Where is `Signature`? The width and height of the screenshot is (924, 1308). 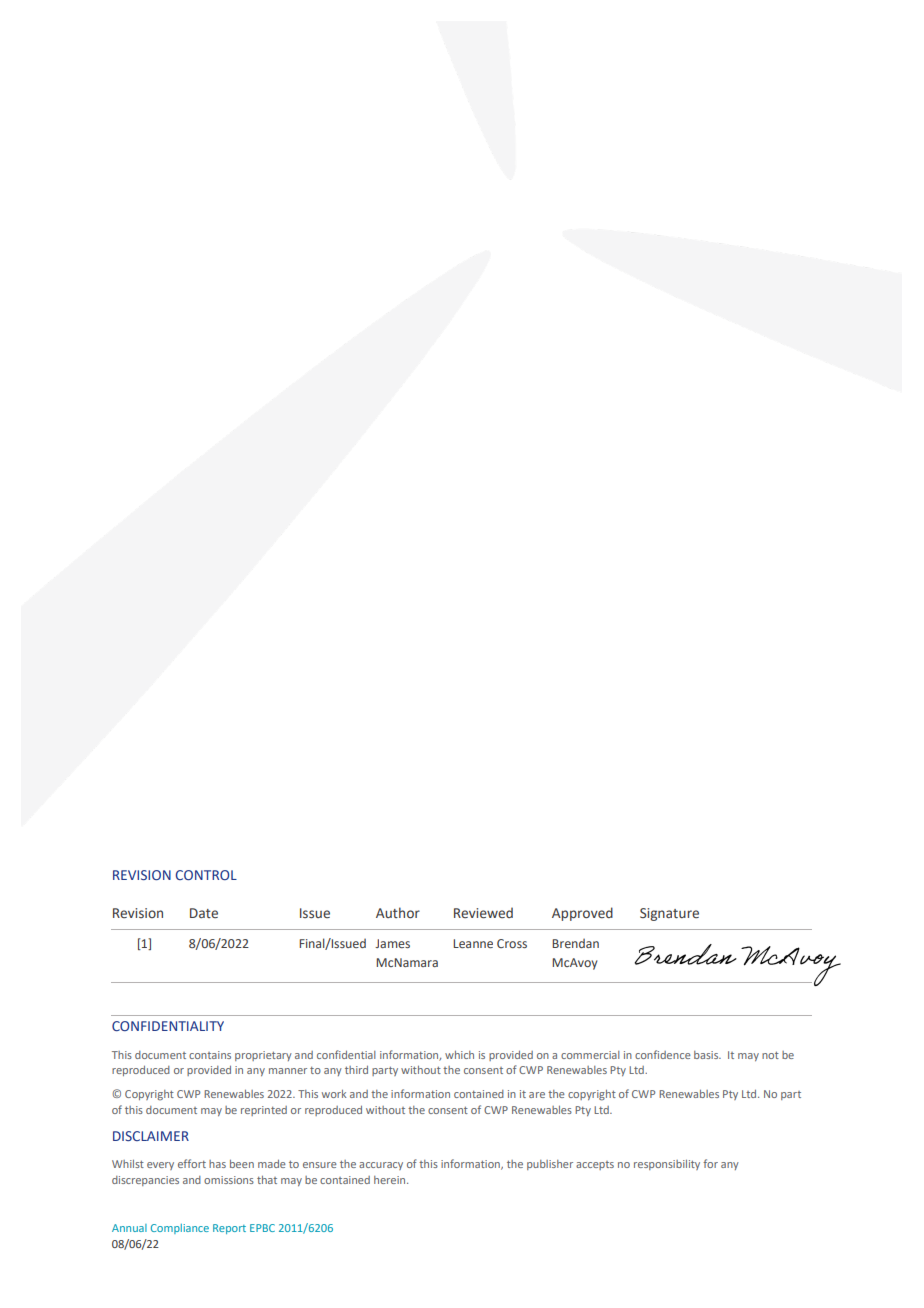
Signature is located at coordinates (669, 914).
